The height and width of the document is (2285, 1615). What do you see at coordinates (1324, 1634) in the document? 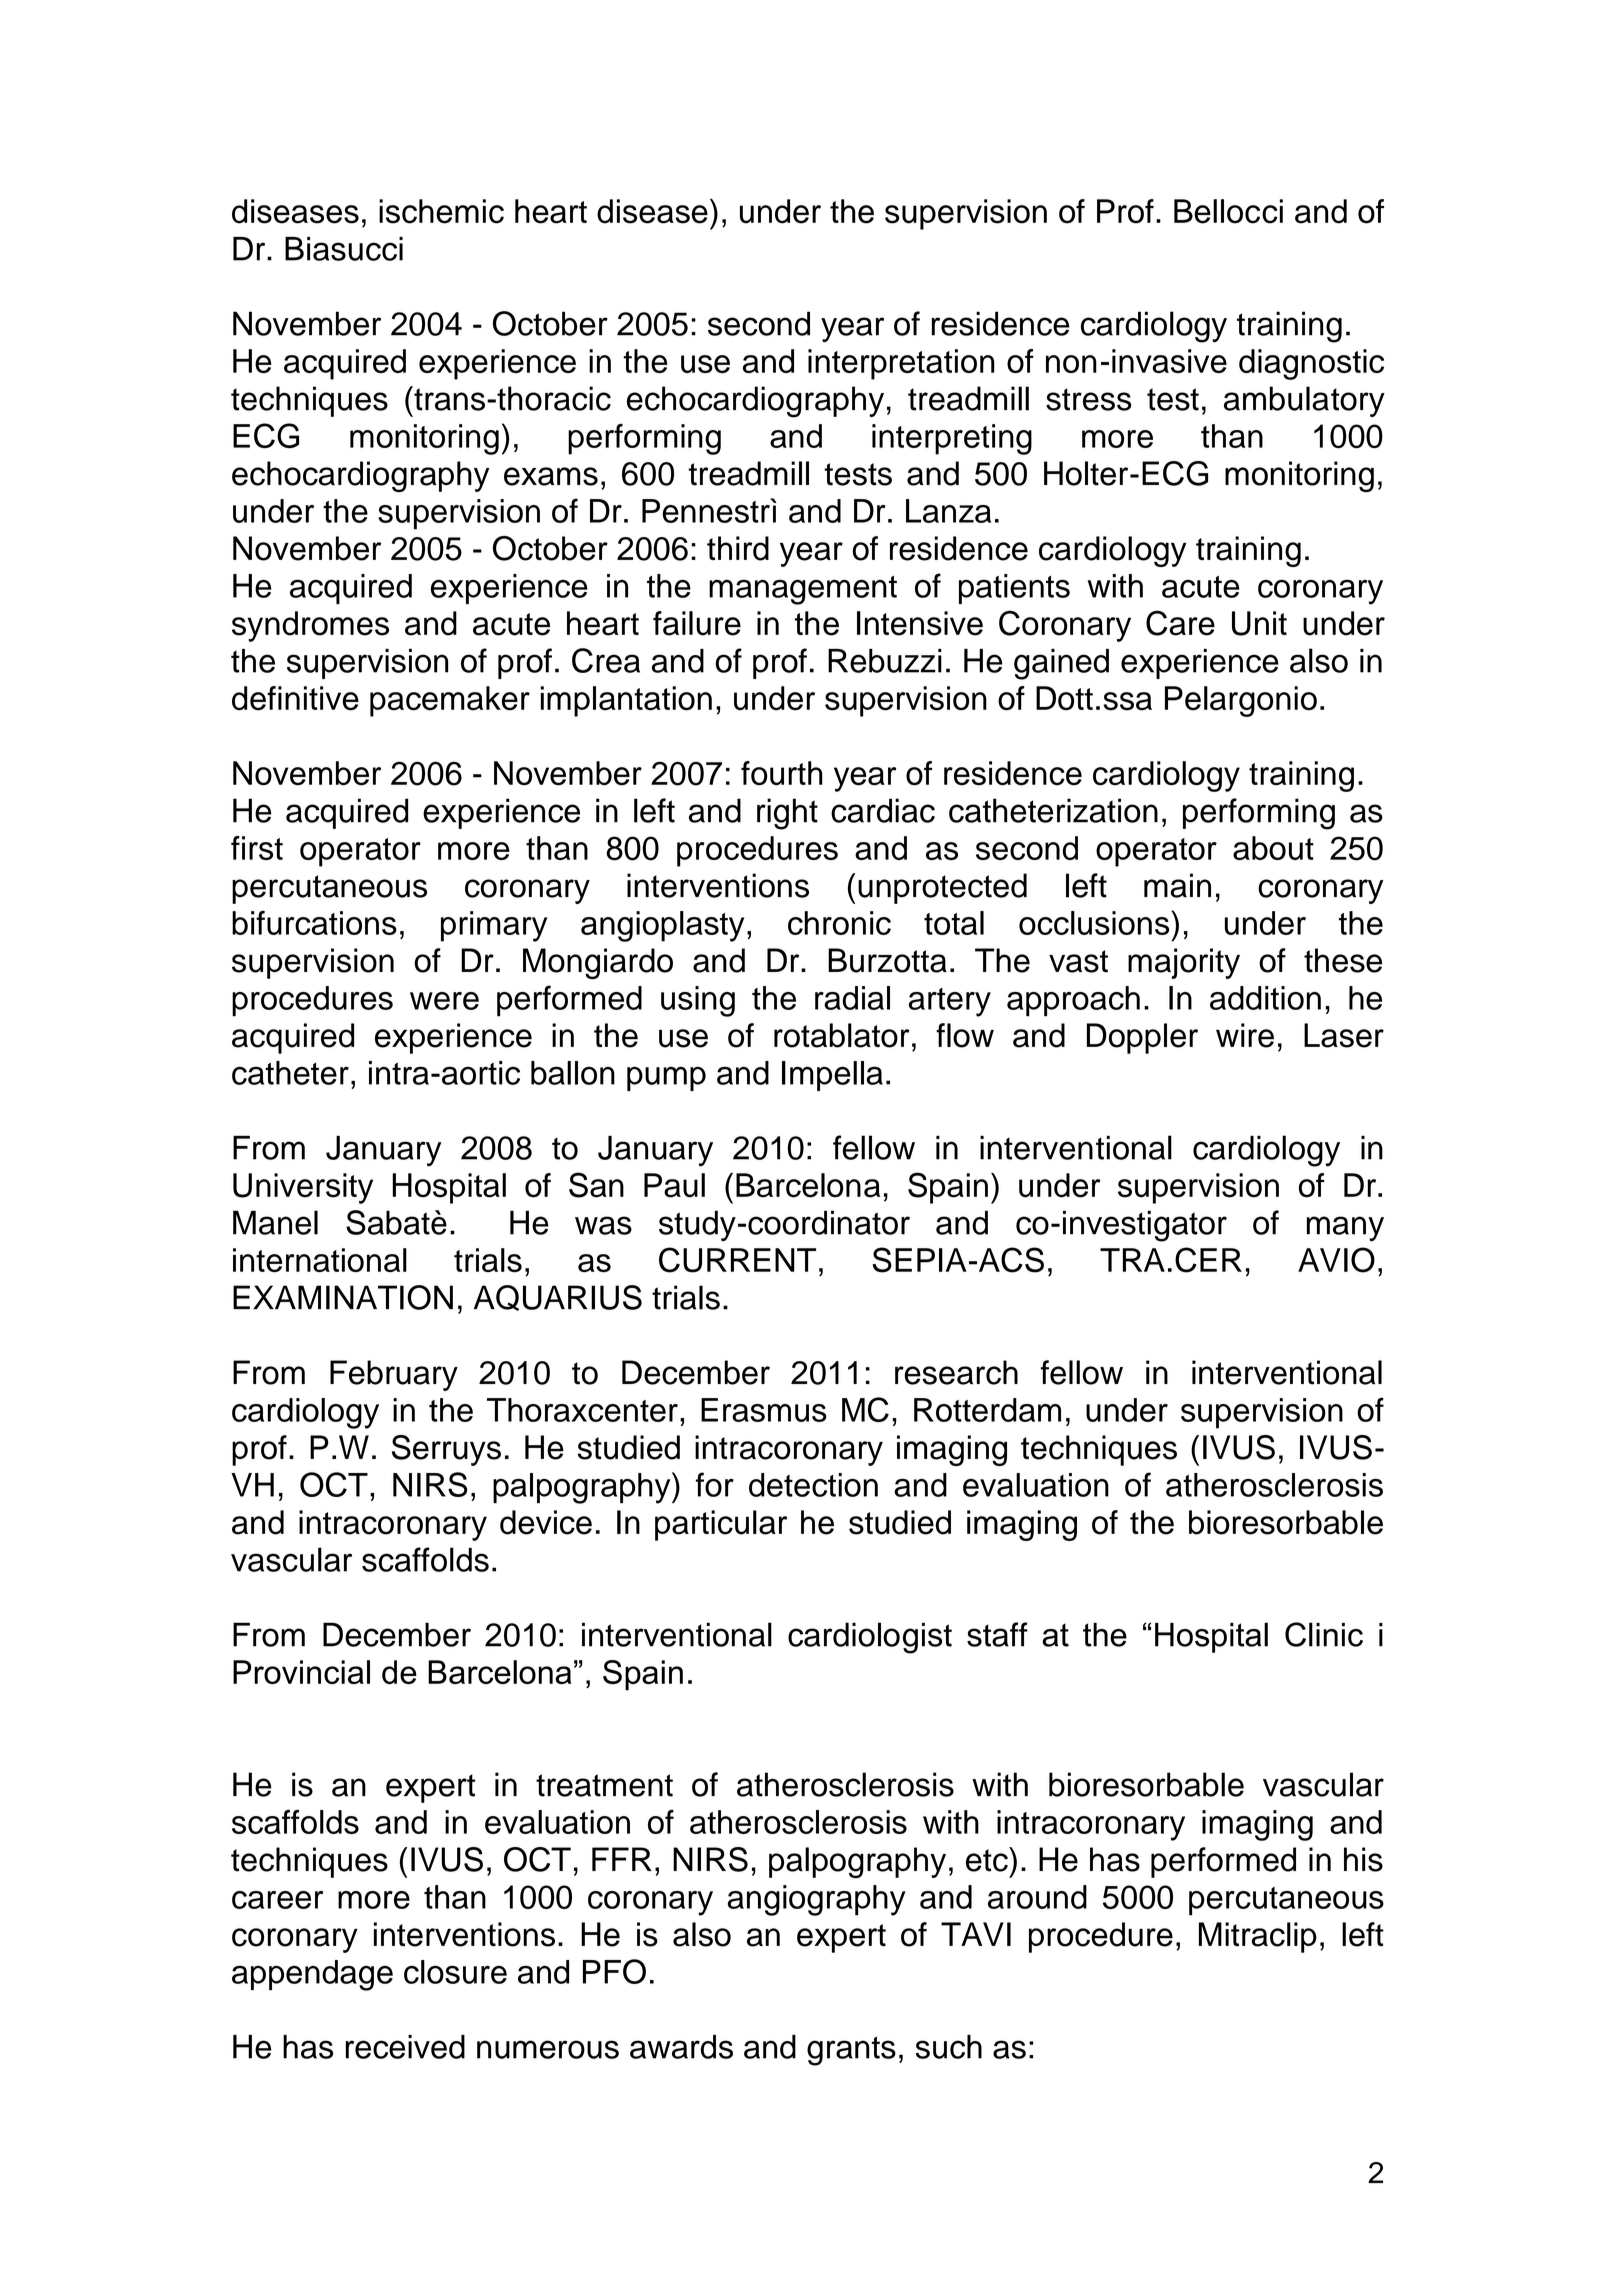
I see `Clinic` at bounding box center [1324, 1634].
